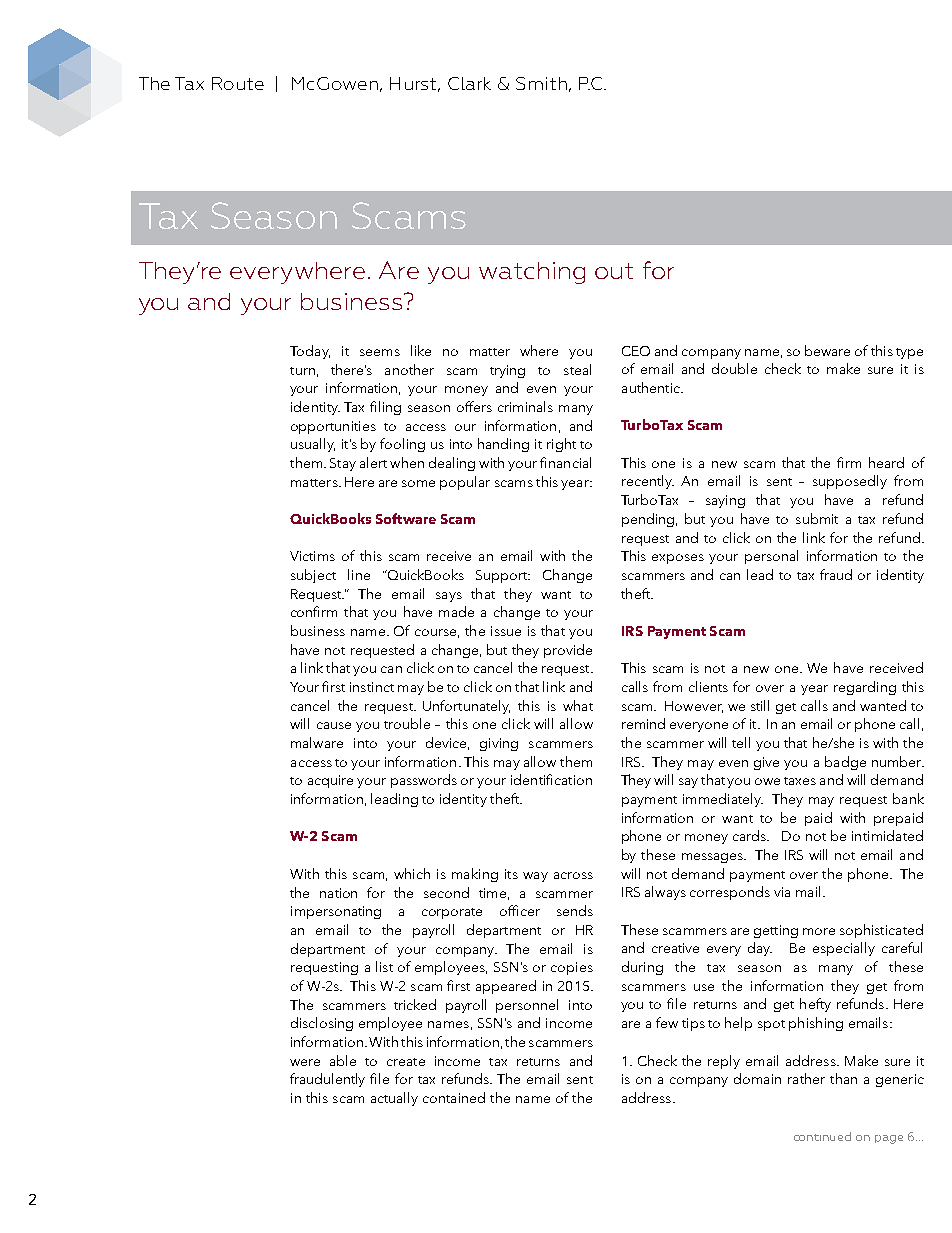 The width and height of the image is (952, 1233). Describe the element at coordinates (771, 557) in the image. I see `personal` at that location.
